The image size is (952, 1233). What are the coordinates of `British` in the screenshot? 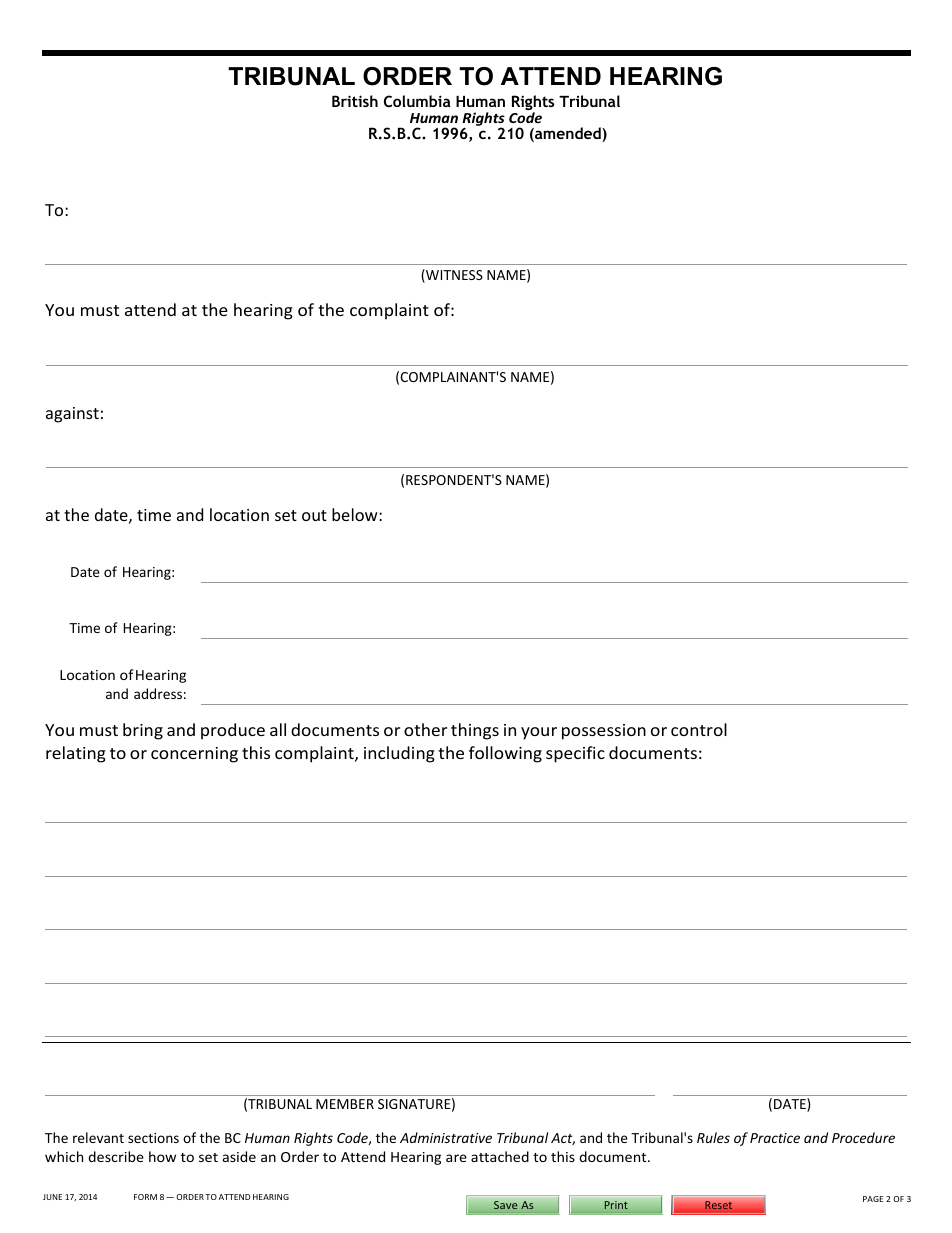 It's located at (355, 101).
